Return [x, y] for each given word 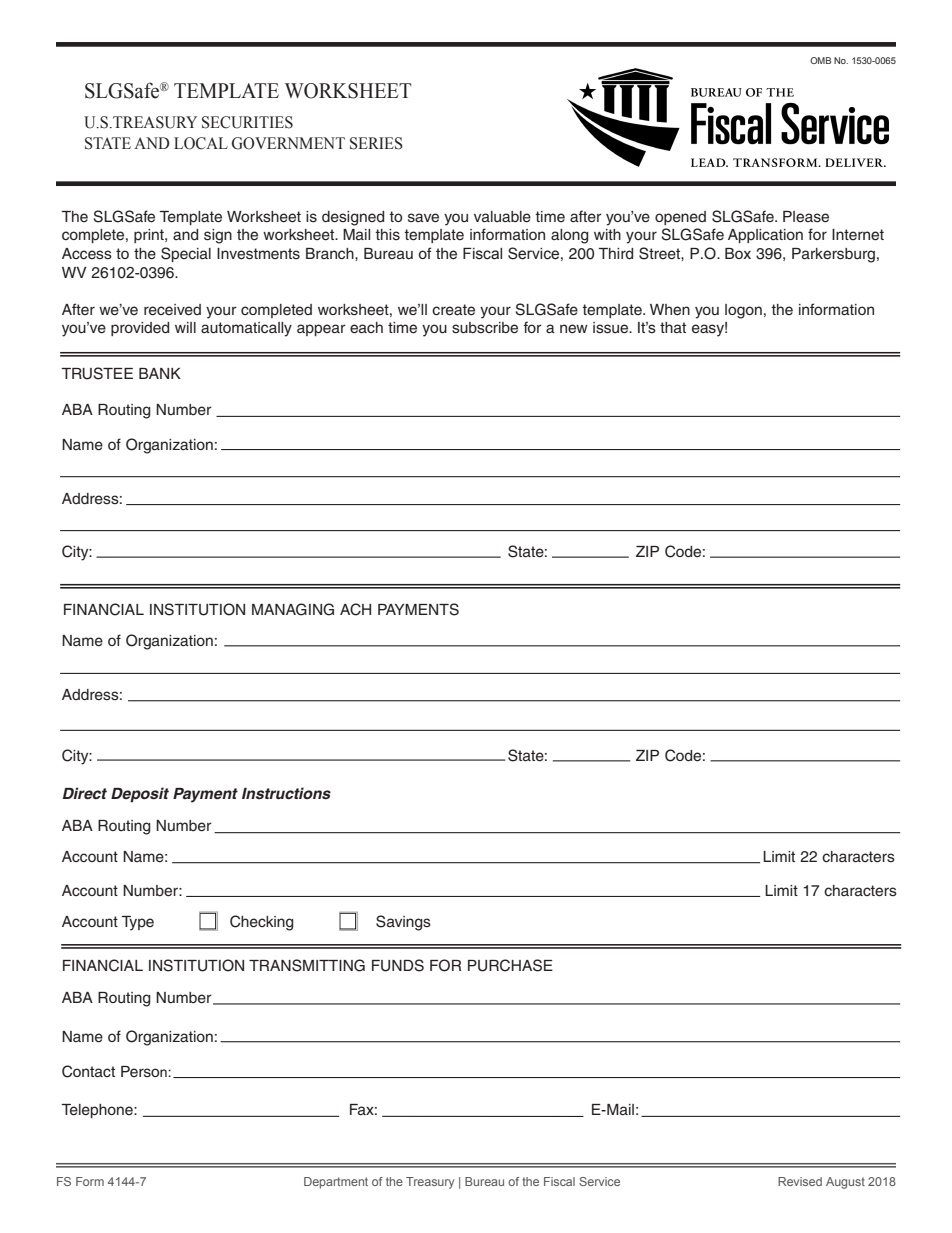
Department [336, 1183]
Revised [800, 1181]
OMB [820, 60]
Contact [88, 1071]
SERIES [376, 143]
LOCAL [201, 143]
